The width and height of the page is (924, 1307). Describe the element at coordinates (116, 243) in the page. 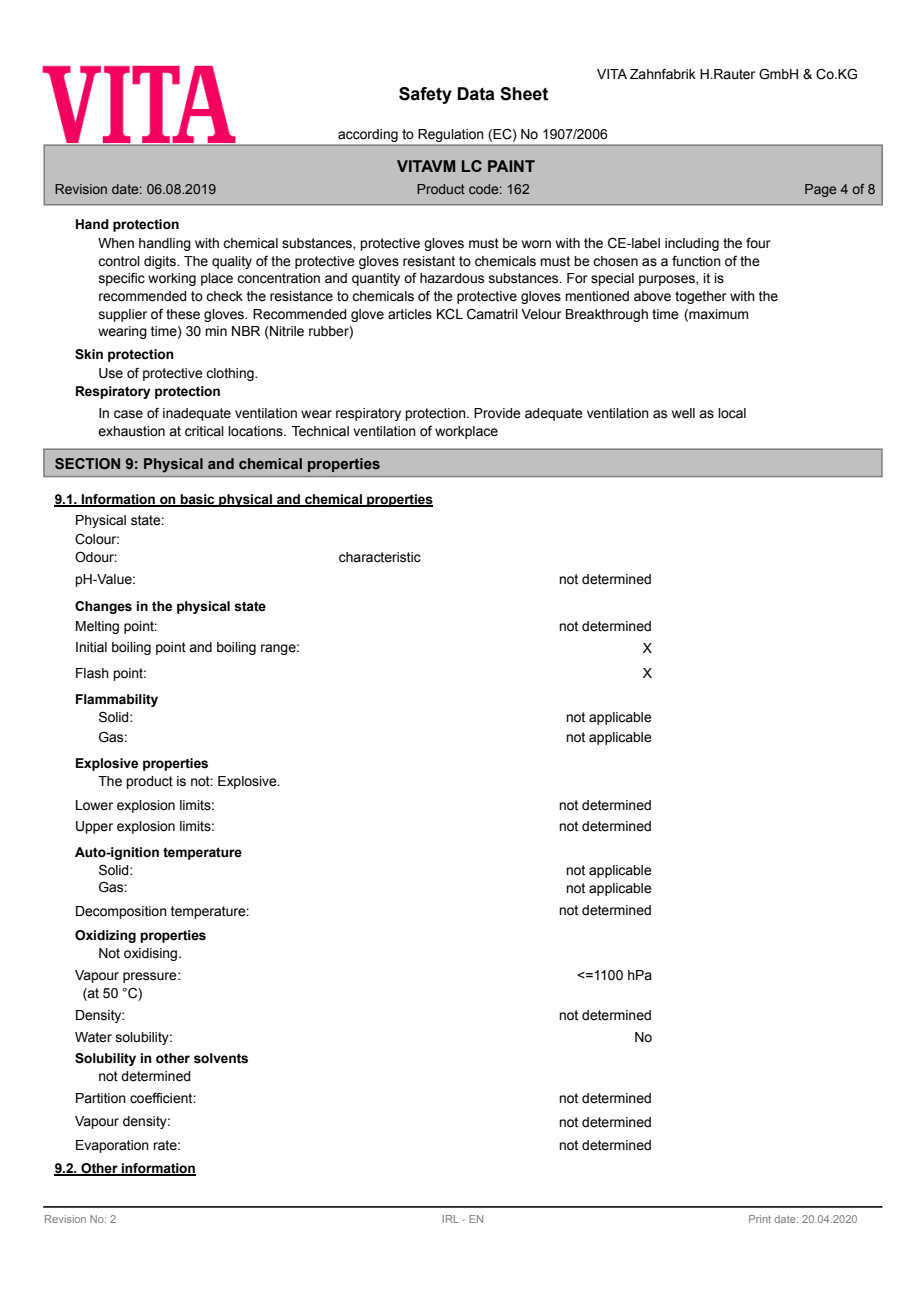

I see `When` at that location.
